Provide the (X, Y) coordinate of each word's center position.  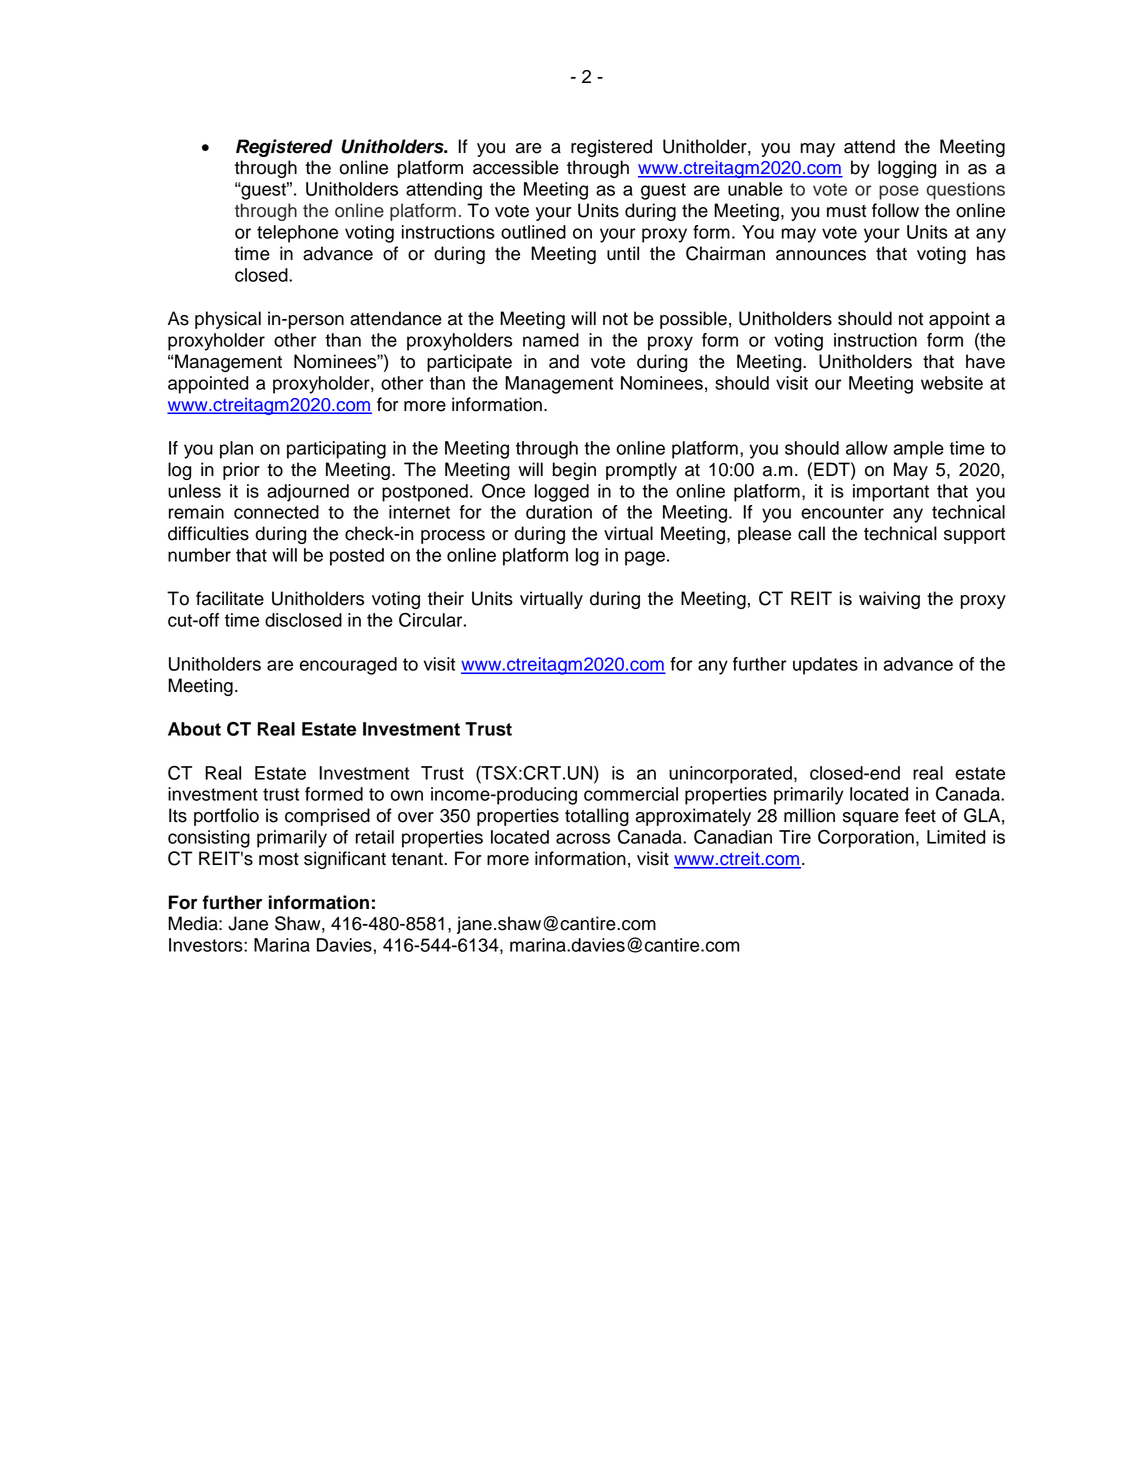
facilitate (230, 598)
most (279, 859)
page (645, 558)
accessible (516, 167)
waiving (889, 600)
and (564, 361)
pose (899, 192)
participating (336, 450)
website (952, 383)
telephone (297, 234)
